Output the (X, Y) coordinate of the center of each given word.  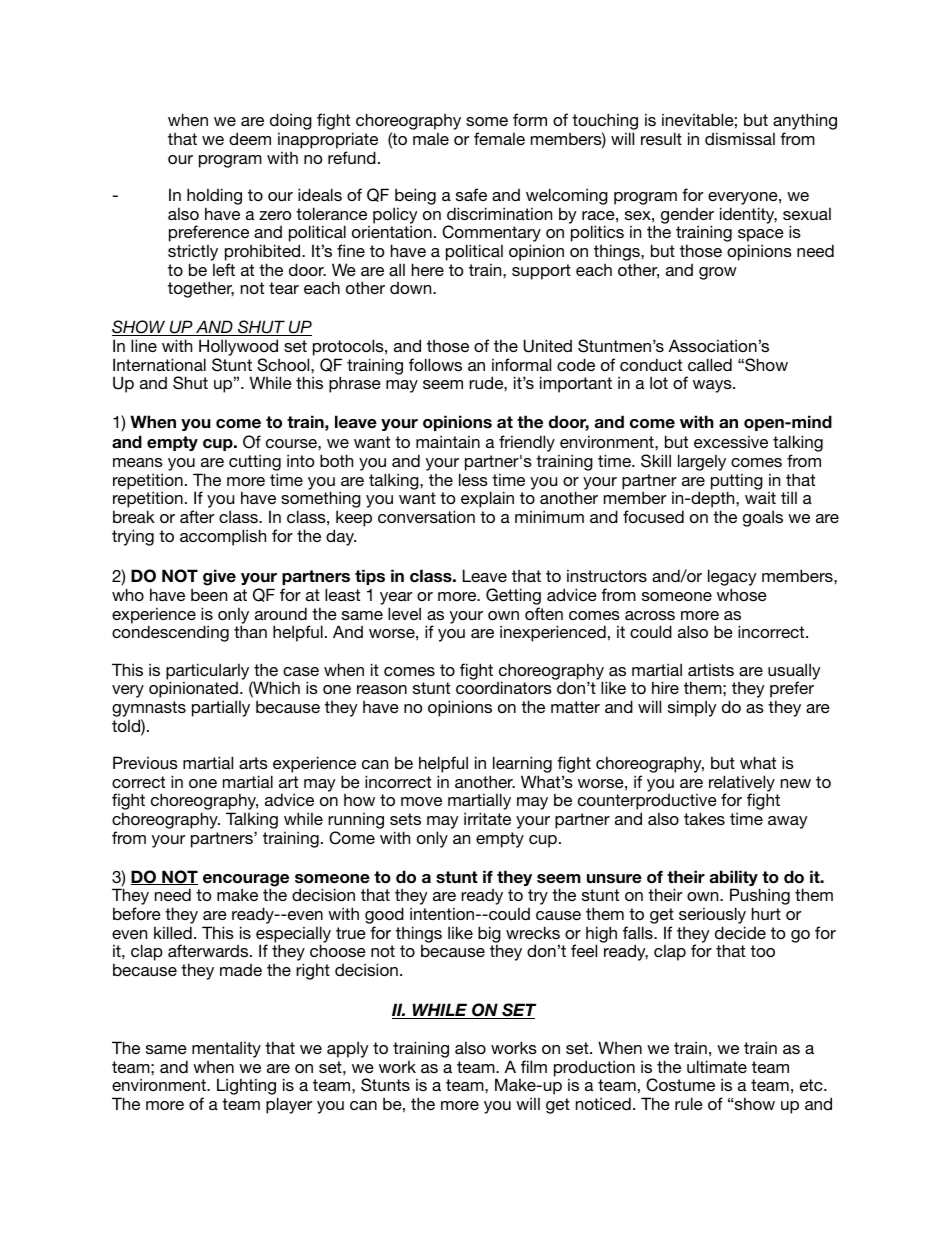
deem (250, 138)
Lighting (247, 1088)
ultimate (717, 1066)
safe (471, 194)
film (534, 1066)
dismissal (740, 138)
